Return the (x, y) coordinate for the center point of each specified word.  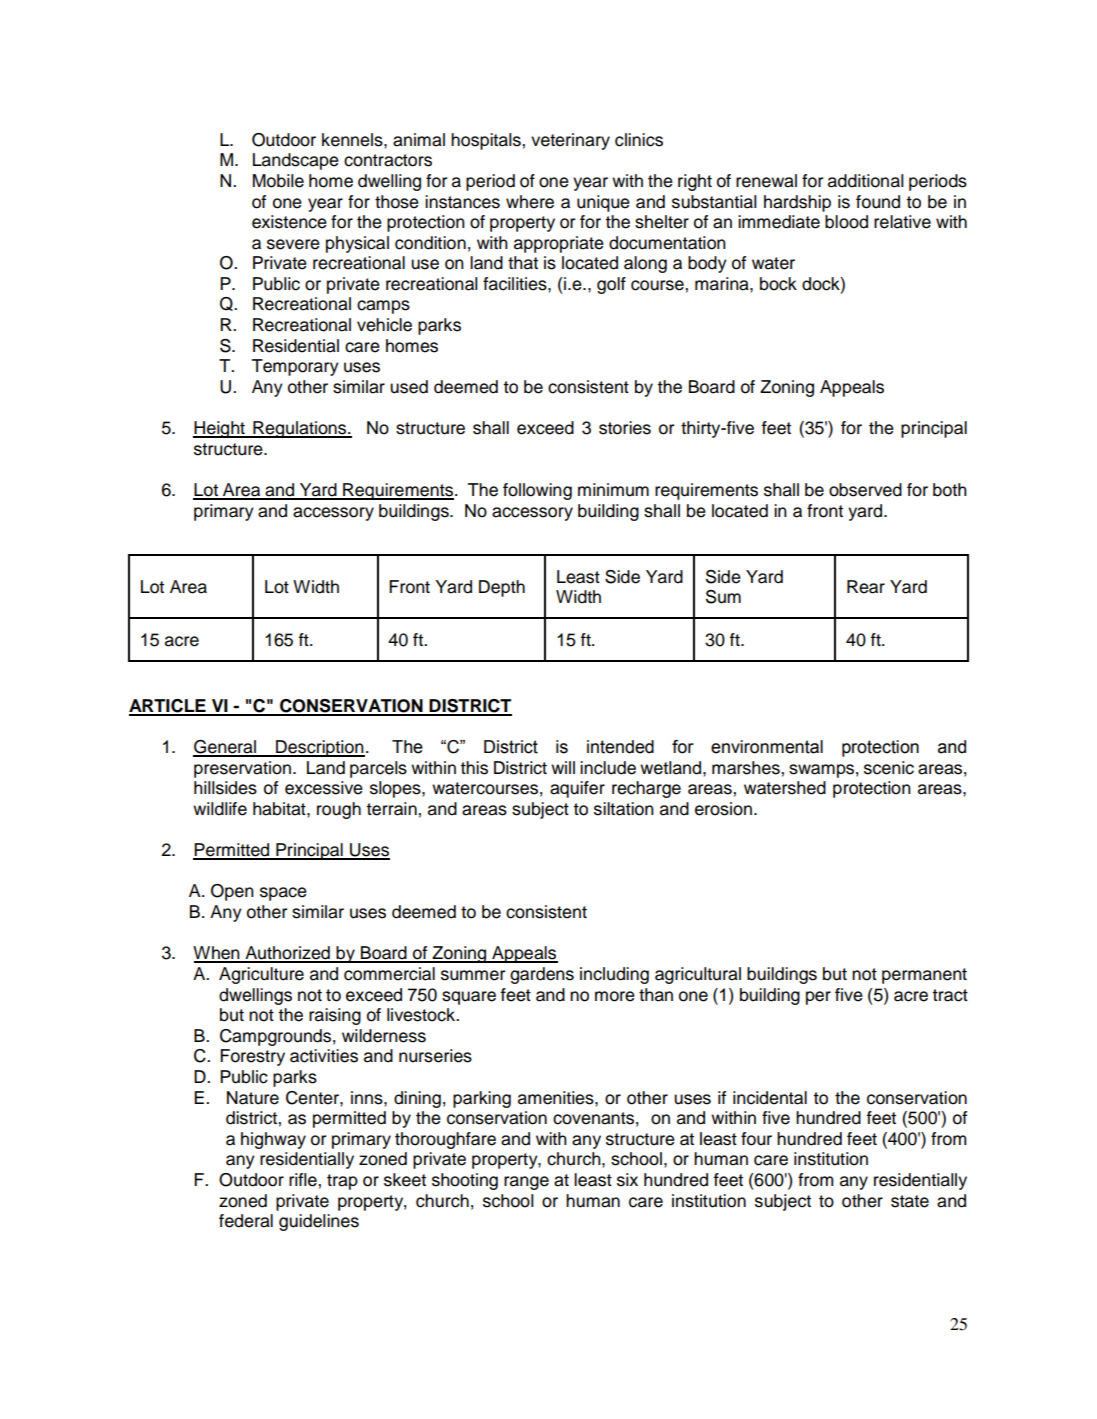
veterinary (570, 141)
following (537, 491)
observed (865, 490)
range (526, 1183)
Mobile (278, 181)
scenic (889, 768)
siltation (624, 809)
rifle (304, 1180)
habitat (280, 809)
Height (220, 429)
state (910, 1201)
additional (866, 181)
